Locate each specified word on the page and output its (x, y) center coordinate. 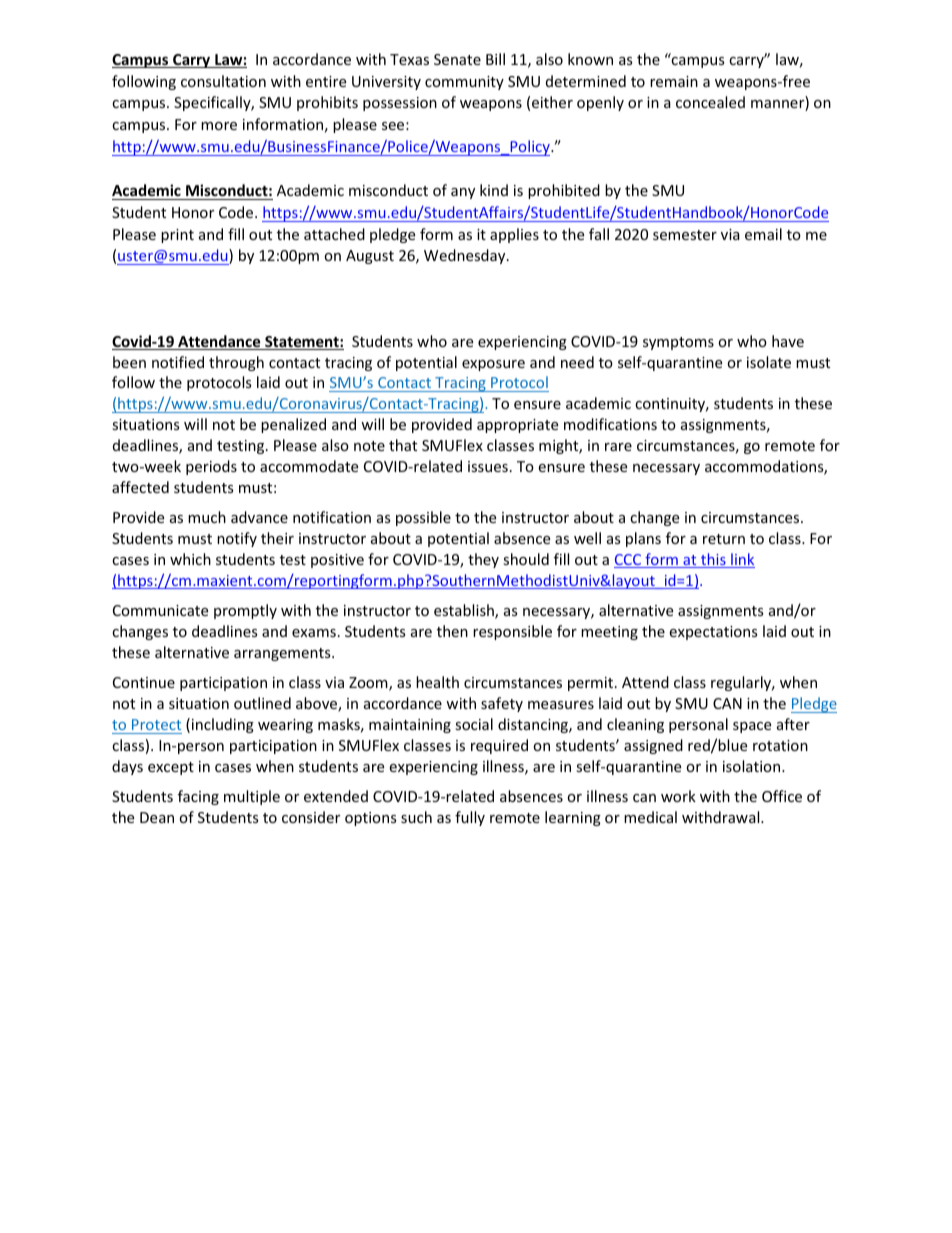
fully (470, 818)
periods (211, 467)
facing (198, 797)
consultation (223, 81)
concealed (710, 102)
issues (488, 466)
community (464, 83)
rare (618, 447)
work (678, 796)
